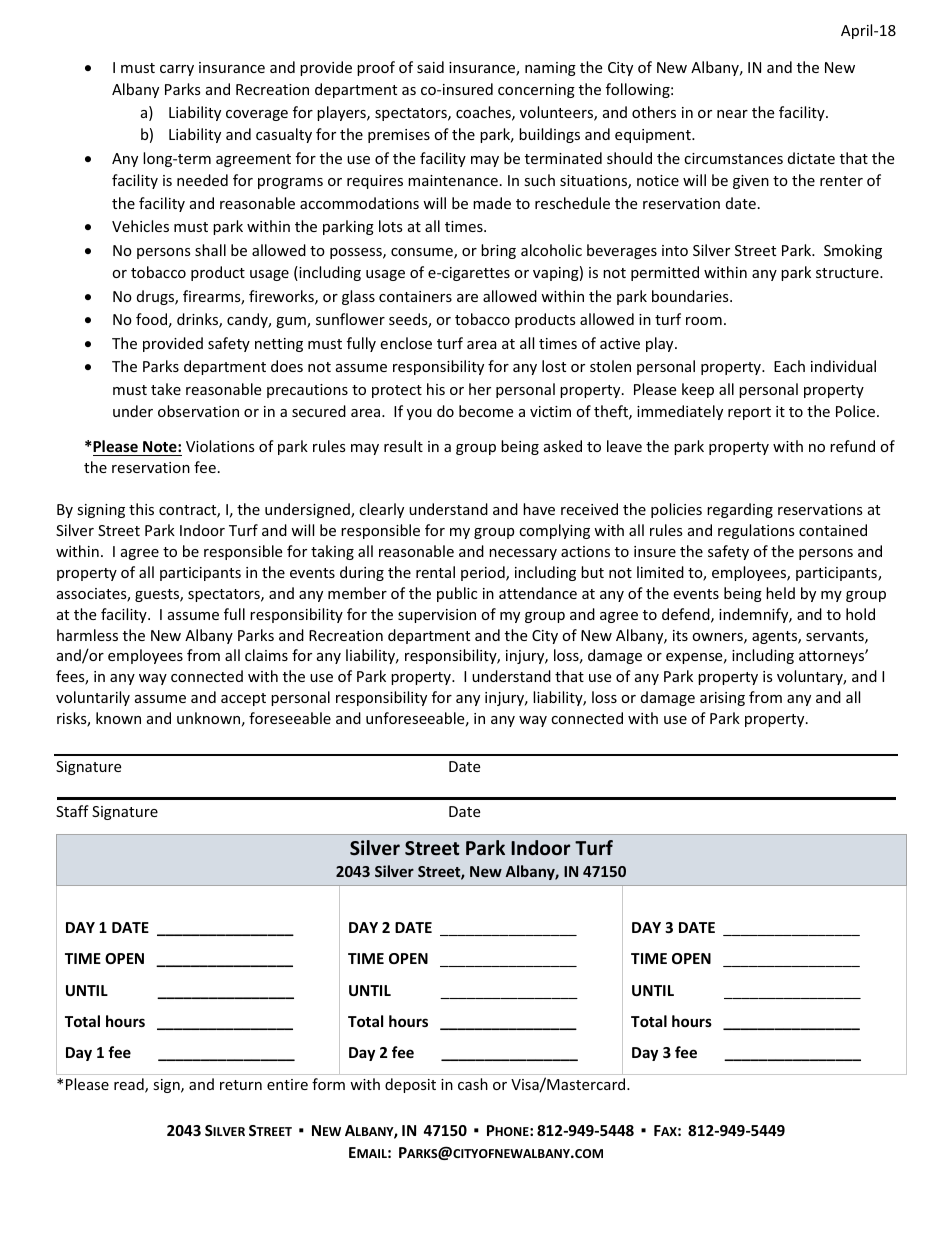 The width and height of the screenshot is (952, 1233). Describe the element at coordinates (789, 366) in the screenshot. I see `Each` at that location.
